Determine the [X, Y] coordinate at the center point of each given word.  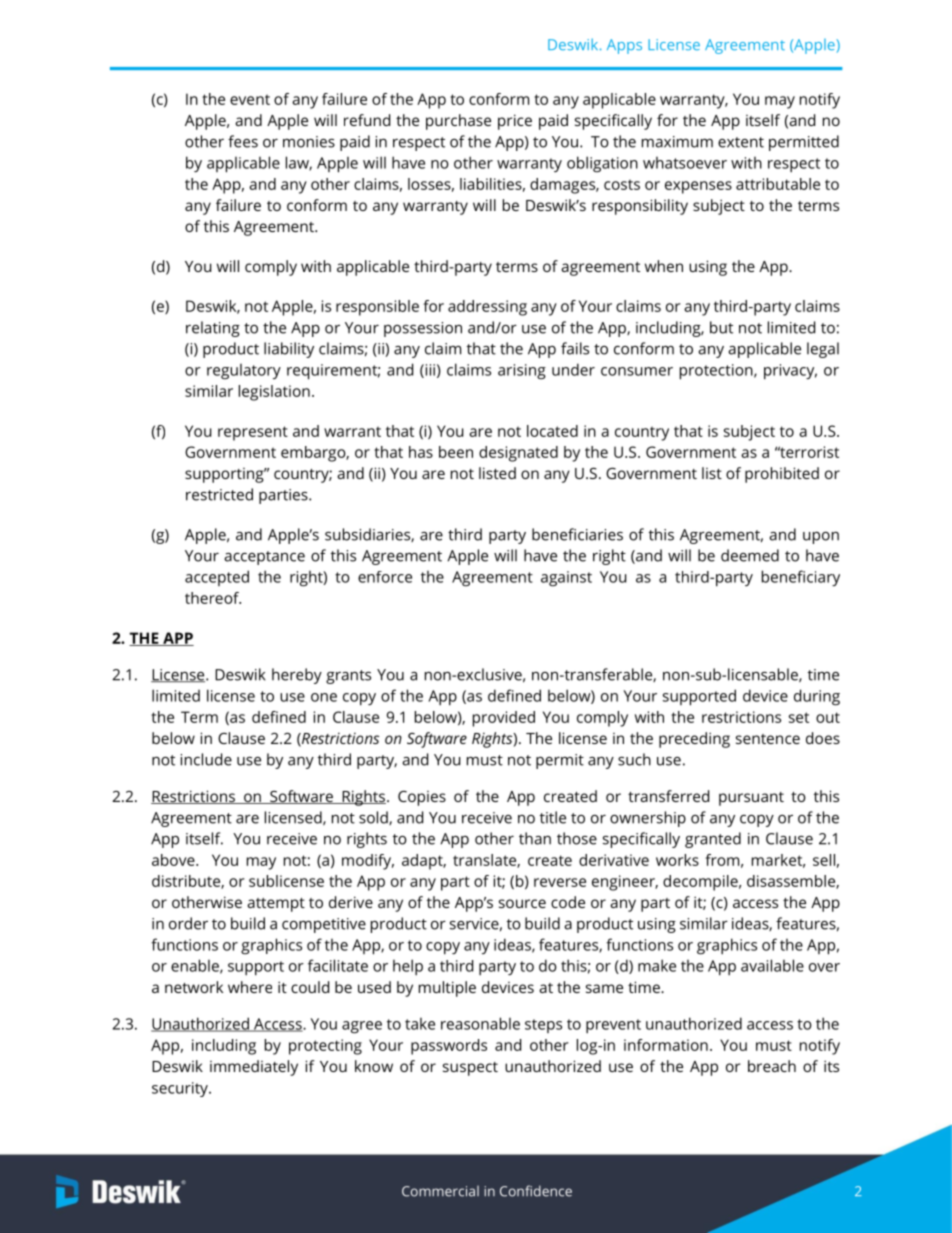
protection [717, 372]
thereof [213, 598]
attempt [276, 905]
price [515, 122]
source [522, 903]
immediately [254, 1068]
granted [713, 840]
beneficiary [801, 578]
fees [243, 141]
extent [741, 142]
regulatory [244, 372]
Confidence [536, 1191]
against [566, 579]
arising [522, 372]
